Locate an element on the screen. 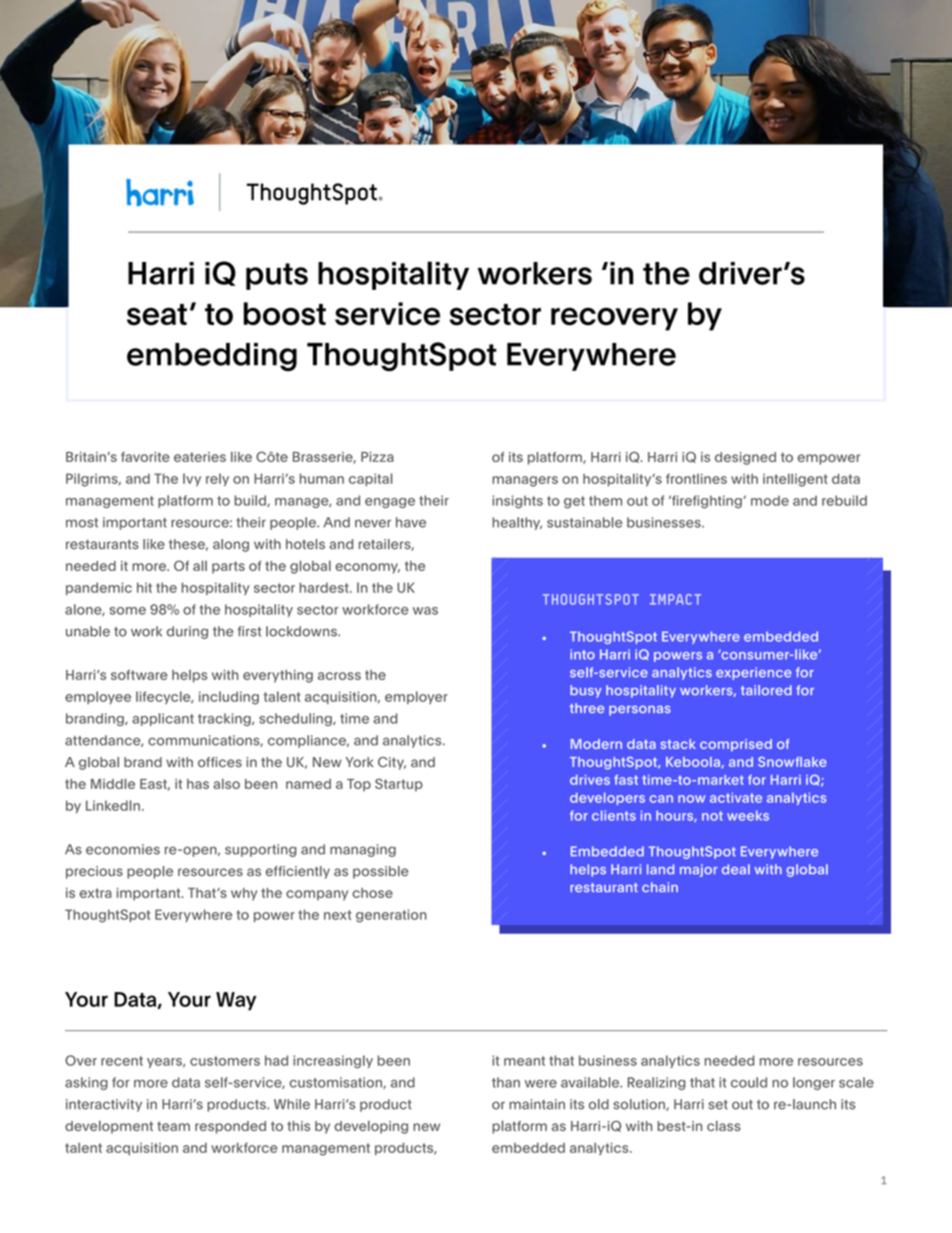 The image size is (952, 1233). team is located at coordinates (173, 1126).
